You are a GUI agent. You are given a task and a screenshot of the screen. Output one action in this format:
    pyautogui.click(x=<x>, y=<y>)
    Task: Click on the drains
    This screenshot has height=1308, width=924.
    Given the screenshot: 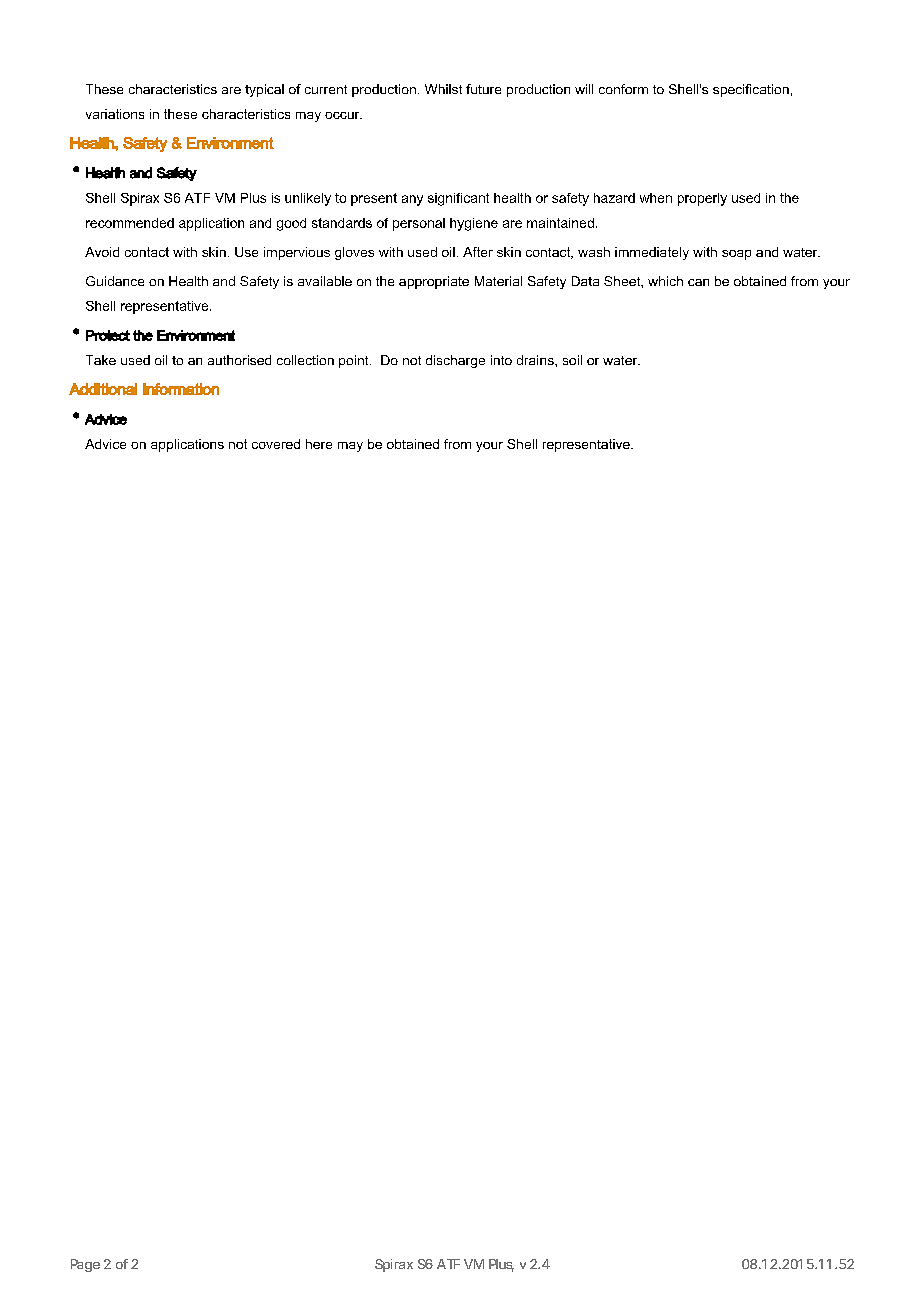 What is the action you would take?
    pyautogui.click(x=536, y=360)
